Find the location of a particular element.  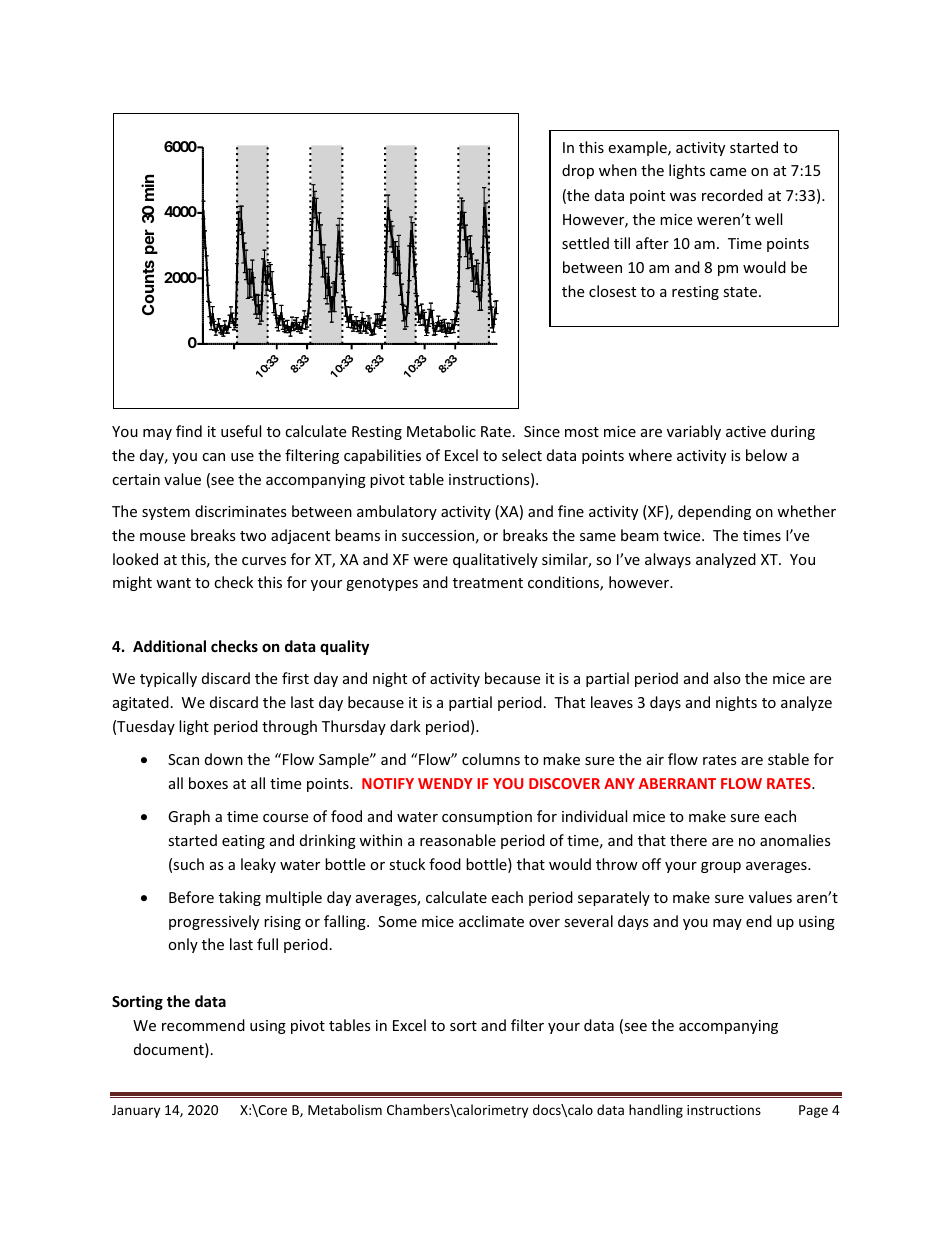

drop is located at coordinates (578, 171).
